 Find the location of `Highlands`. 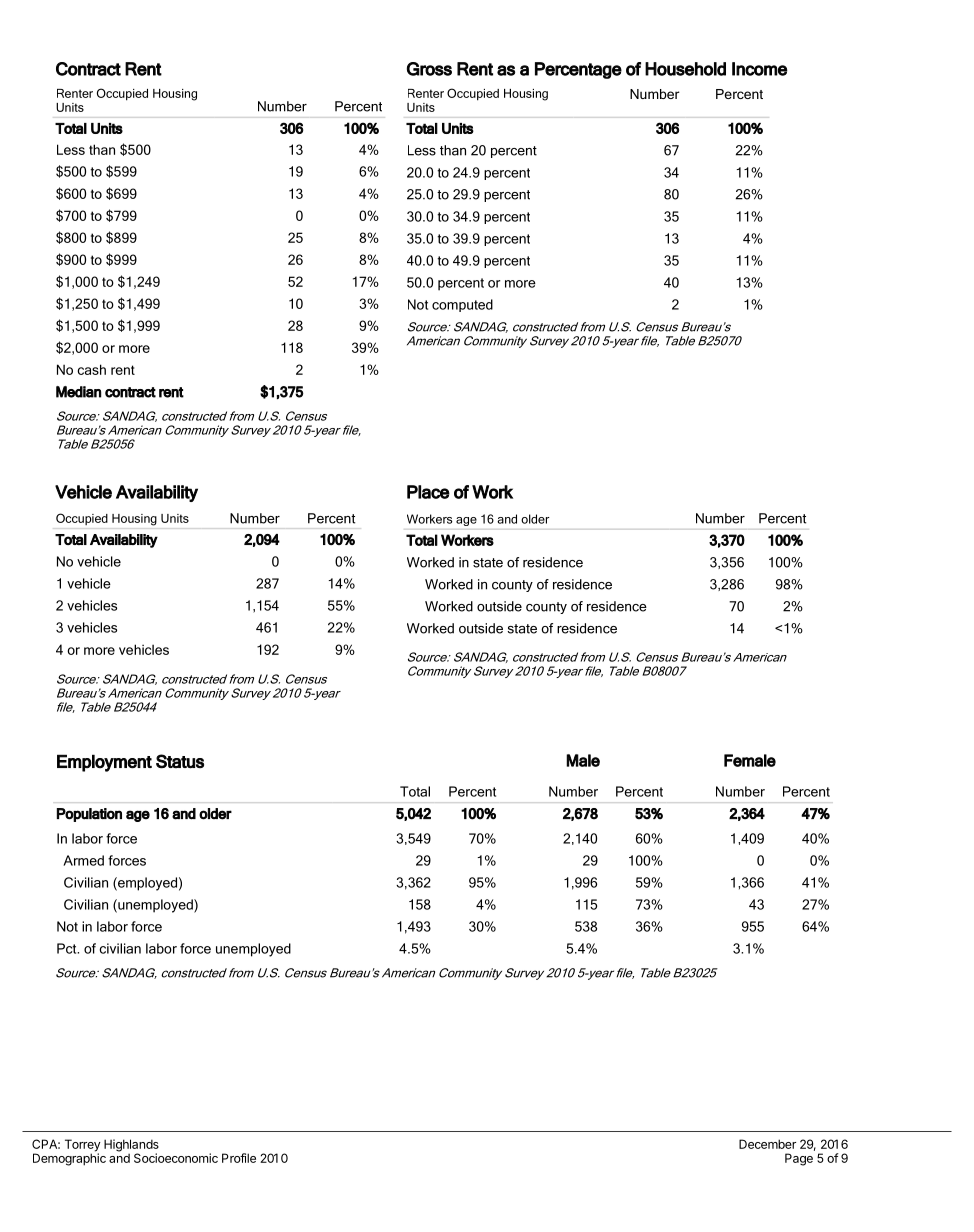

Highlands is located at coordinates (131, 1146).
